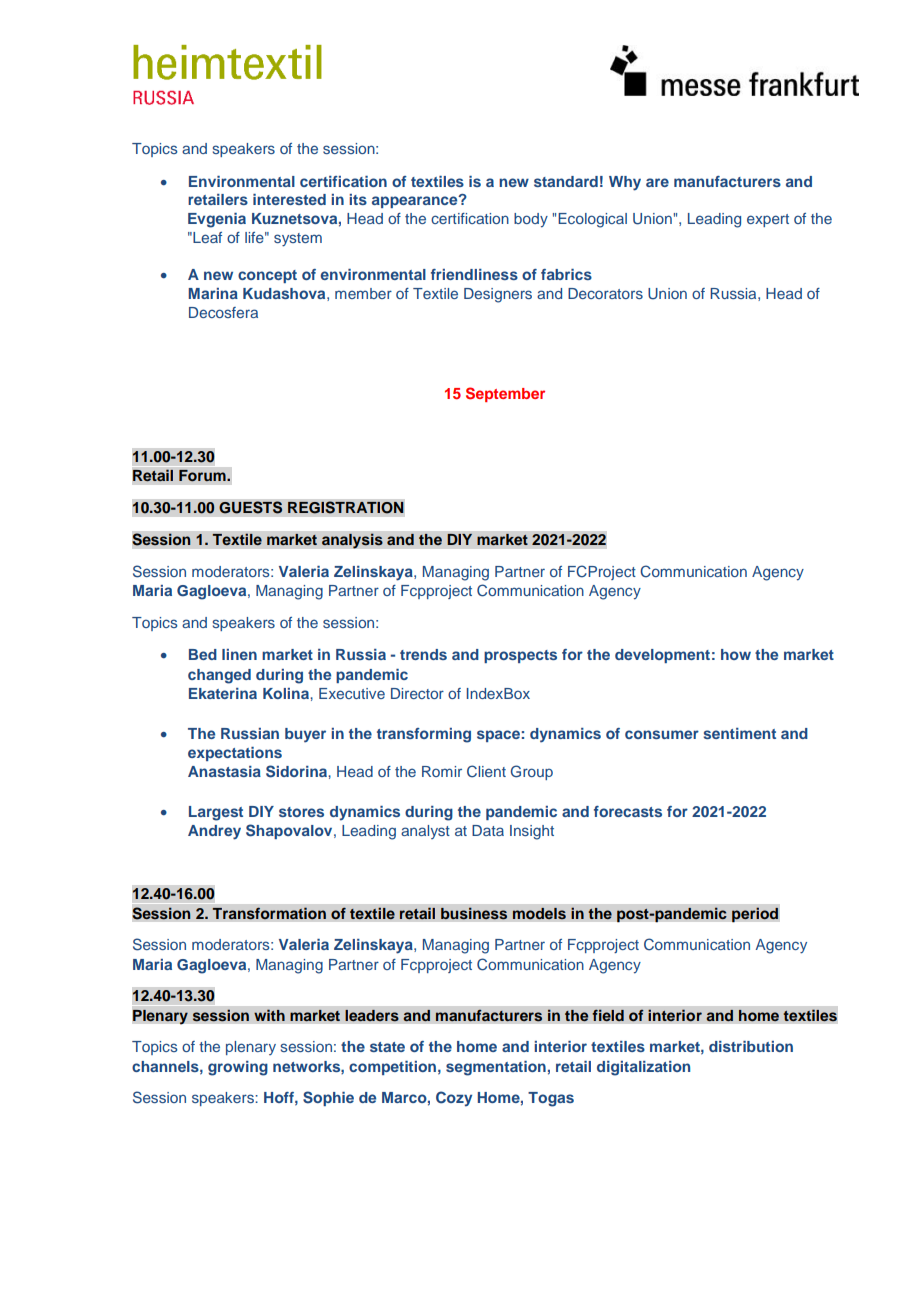  I want to click on prospects, so click(520, 656).
